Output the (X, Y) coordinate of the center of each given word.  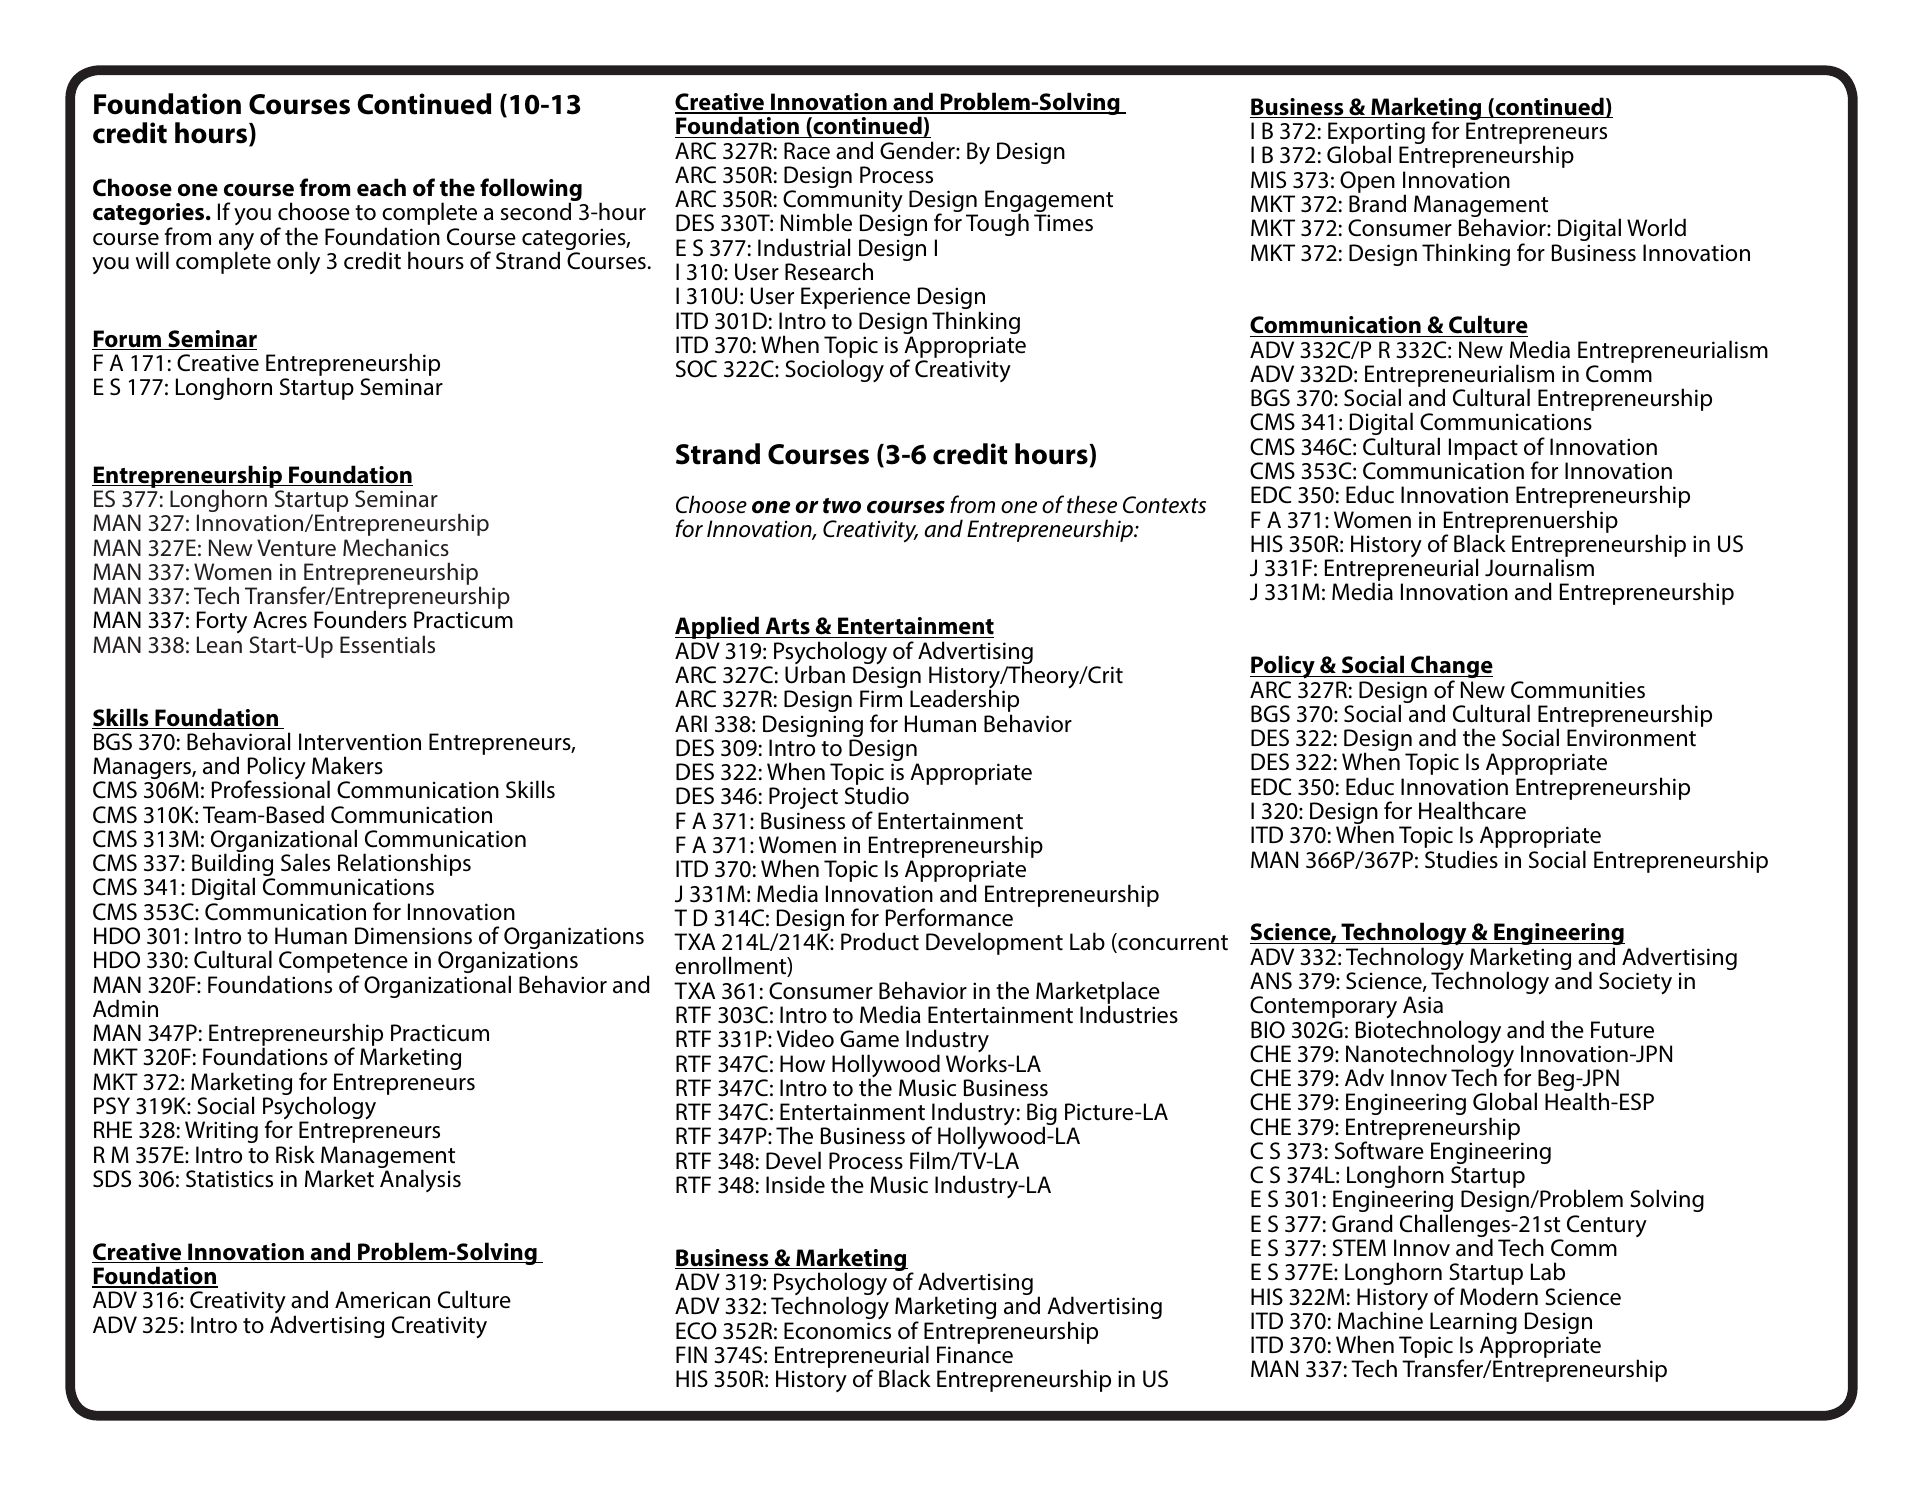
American (382, 1300)
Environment (1631, 738)
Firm (881, 698)
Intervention (360, 742)
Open (1367, 182)
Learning (1473, 1324)
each (381, 187)
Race (807, 151)
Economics (837, 1331)
